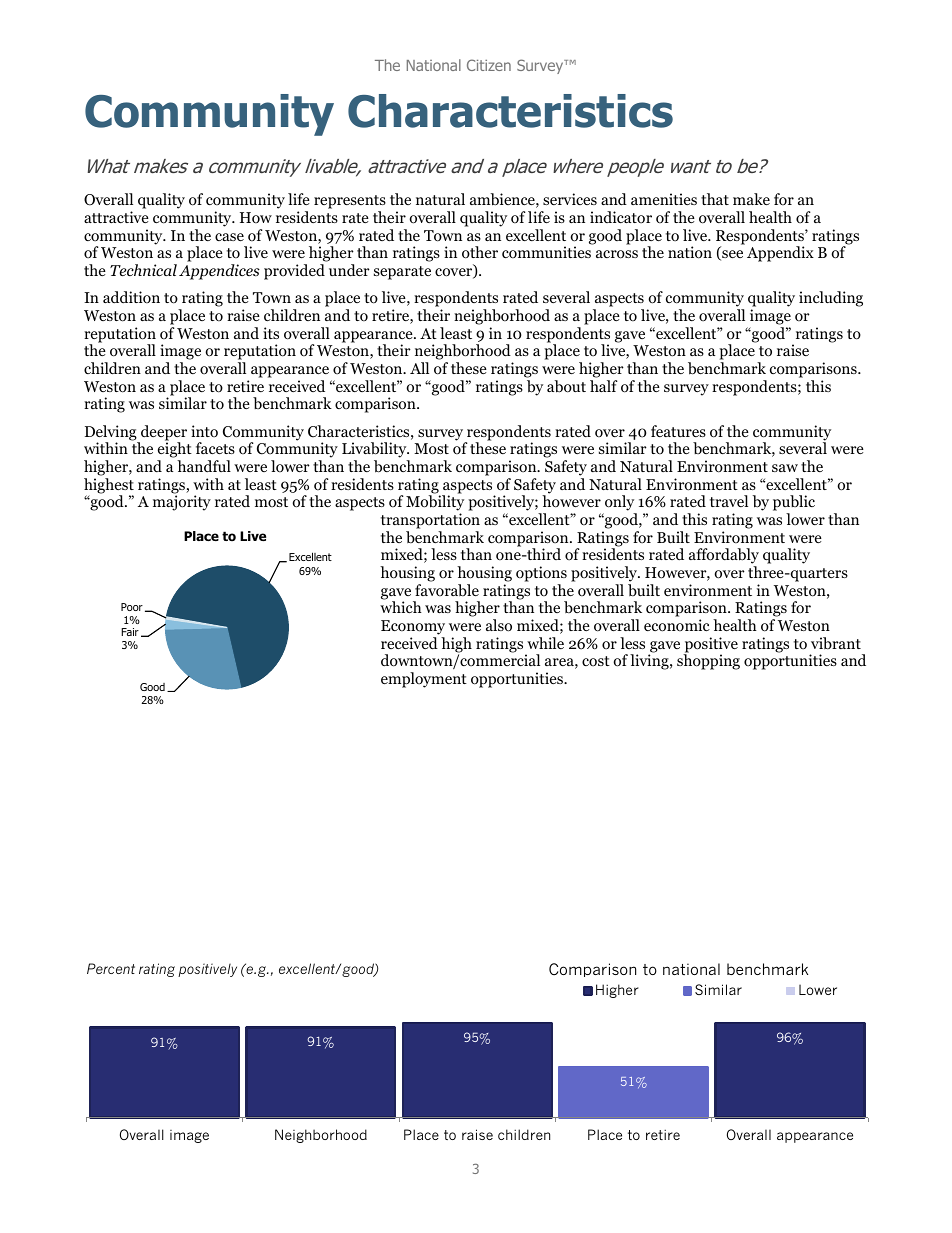  I want to click on Appendices, so click(219, 272).
